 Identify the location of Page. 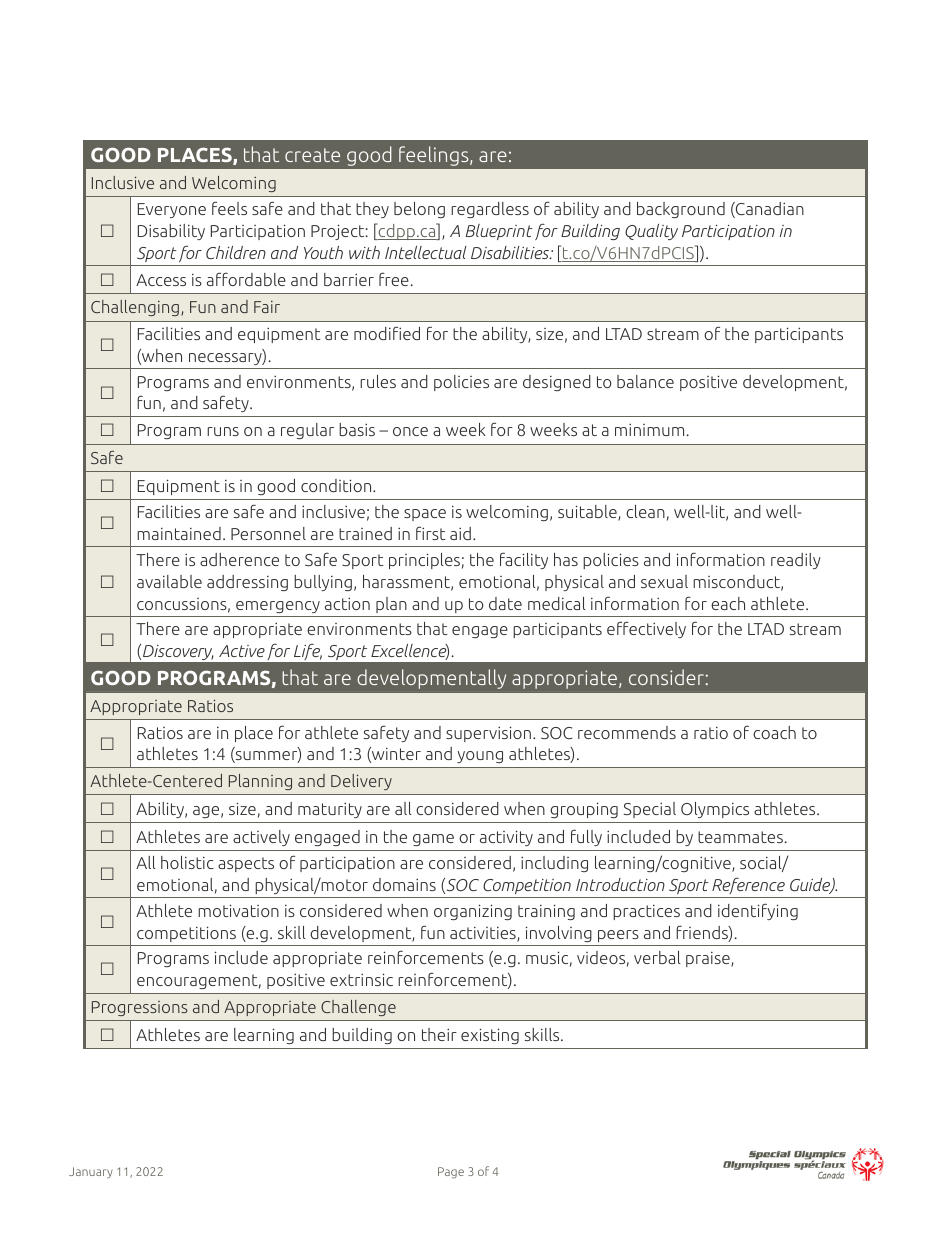
(451, 1173).
